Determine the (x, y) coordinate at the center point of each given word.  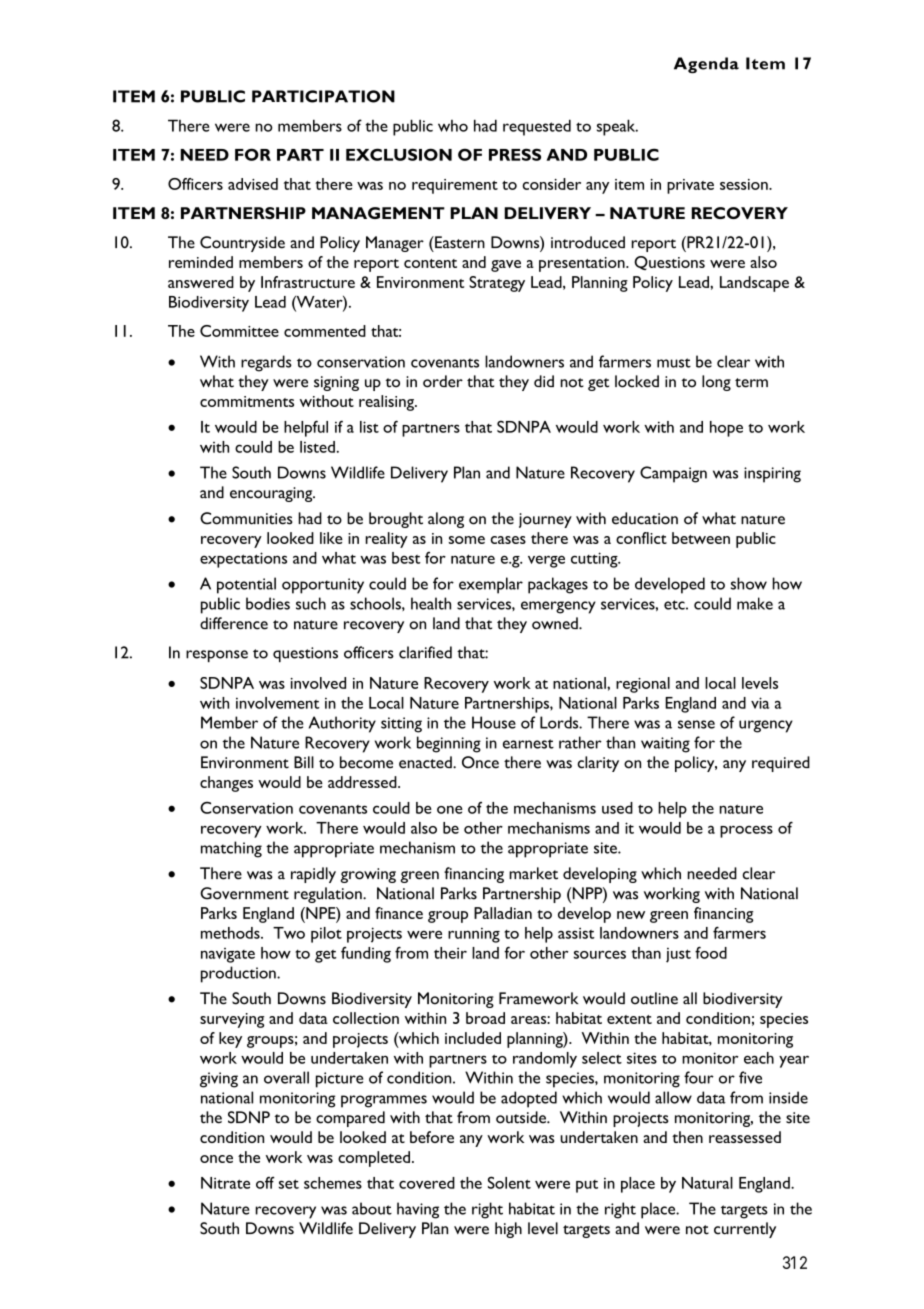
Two (289, 933)
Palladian (503, 913)
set (289, 1184)
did (544, 381)
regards (266, 363)
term (751, 383)
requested (537, 127)
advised (253, 184)
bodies (268, 603)
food (711, 952)
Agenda (706, 65)
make (755, 603)
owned (556, 623)
